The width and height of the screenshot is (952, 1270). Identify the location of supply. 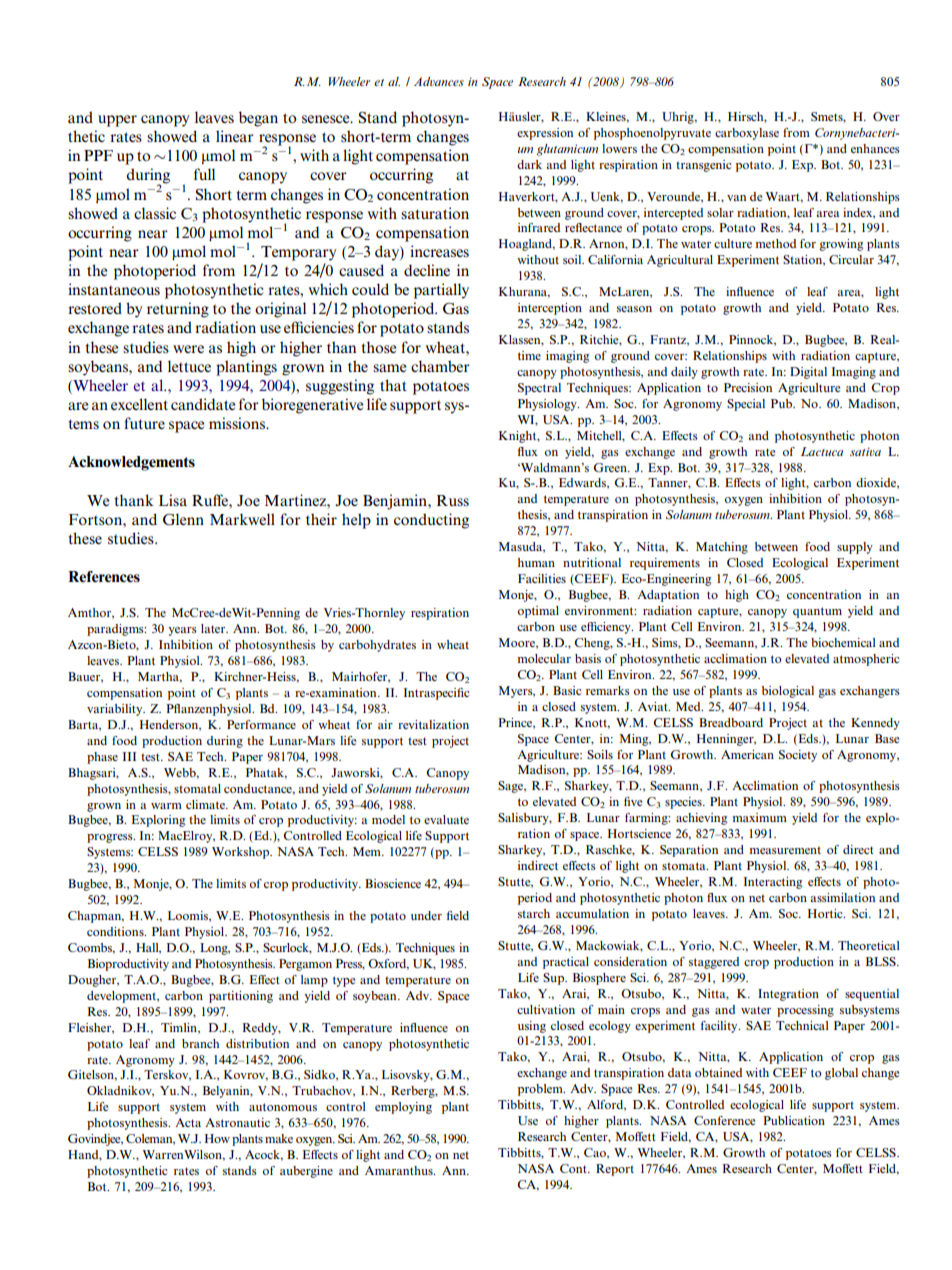
(855, 548).
